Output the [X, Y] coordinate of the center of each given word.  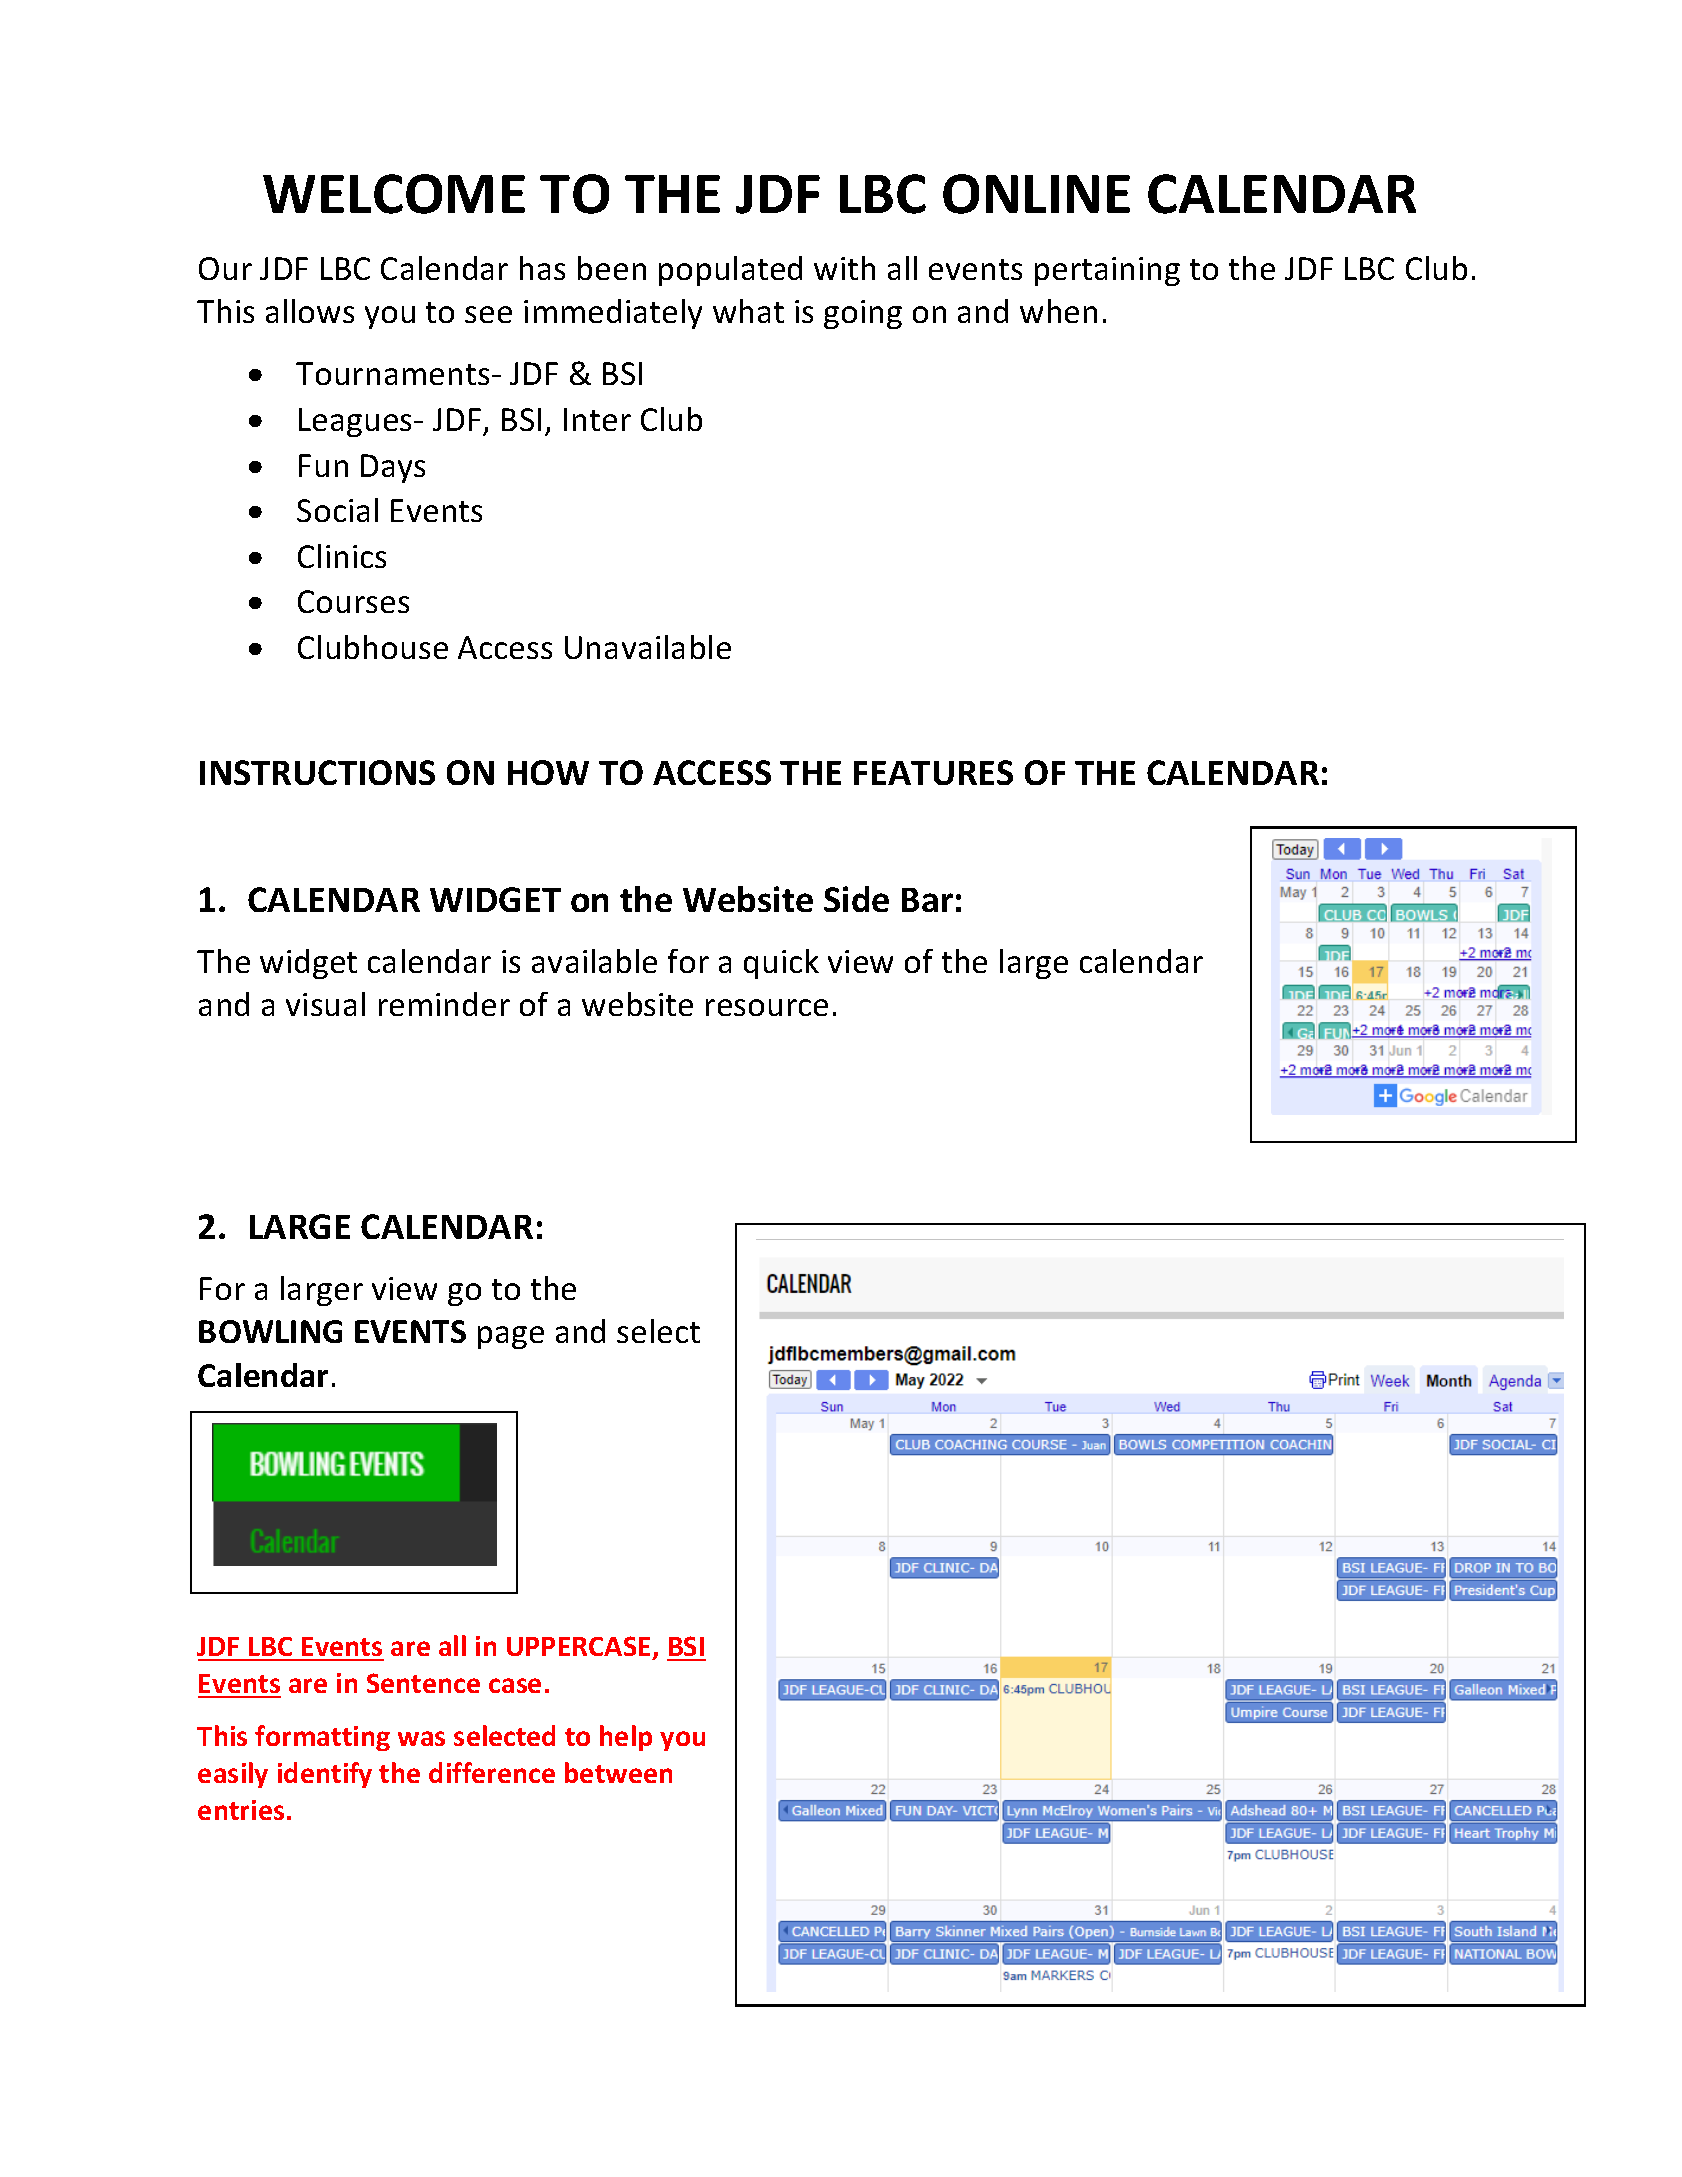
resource [767, 1007]
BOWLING [270, 1331]
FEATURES [933, 772]
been [612, 268]
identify [325, 1775]
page [511, 1337]
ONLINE [1036, 194]
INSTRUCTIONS [317, 772]
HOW [548, 772]
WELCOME [394, 194]
